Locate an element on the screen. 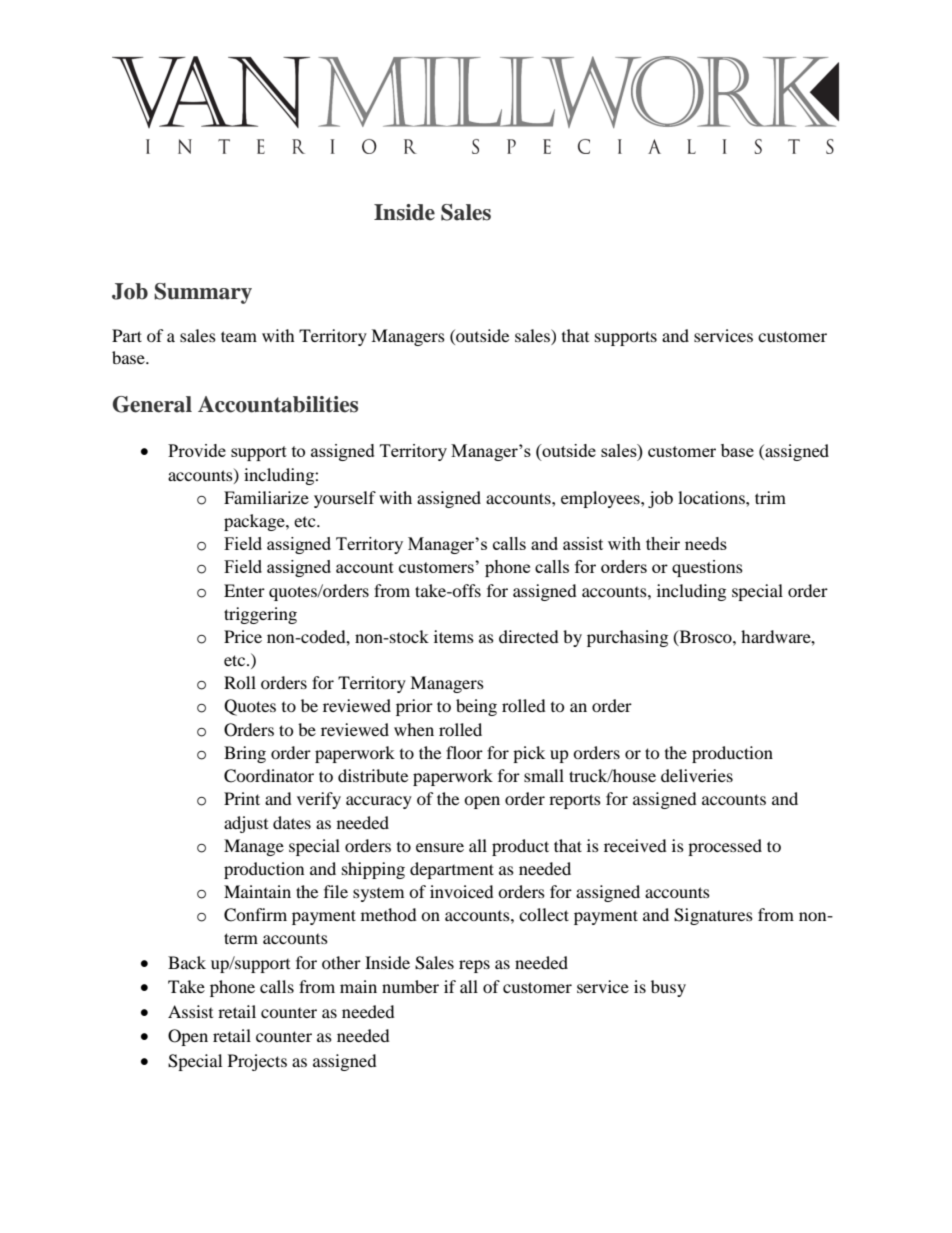 The image size is (952, 1233). processed is located at coordinates (725, 847).
